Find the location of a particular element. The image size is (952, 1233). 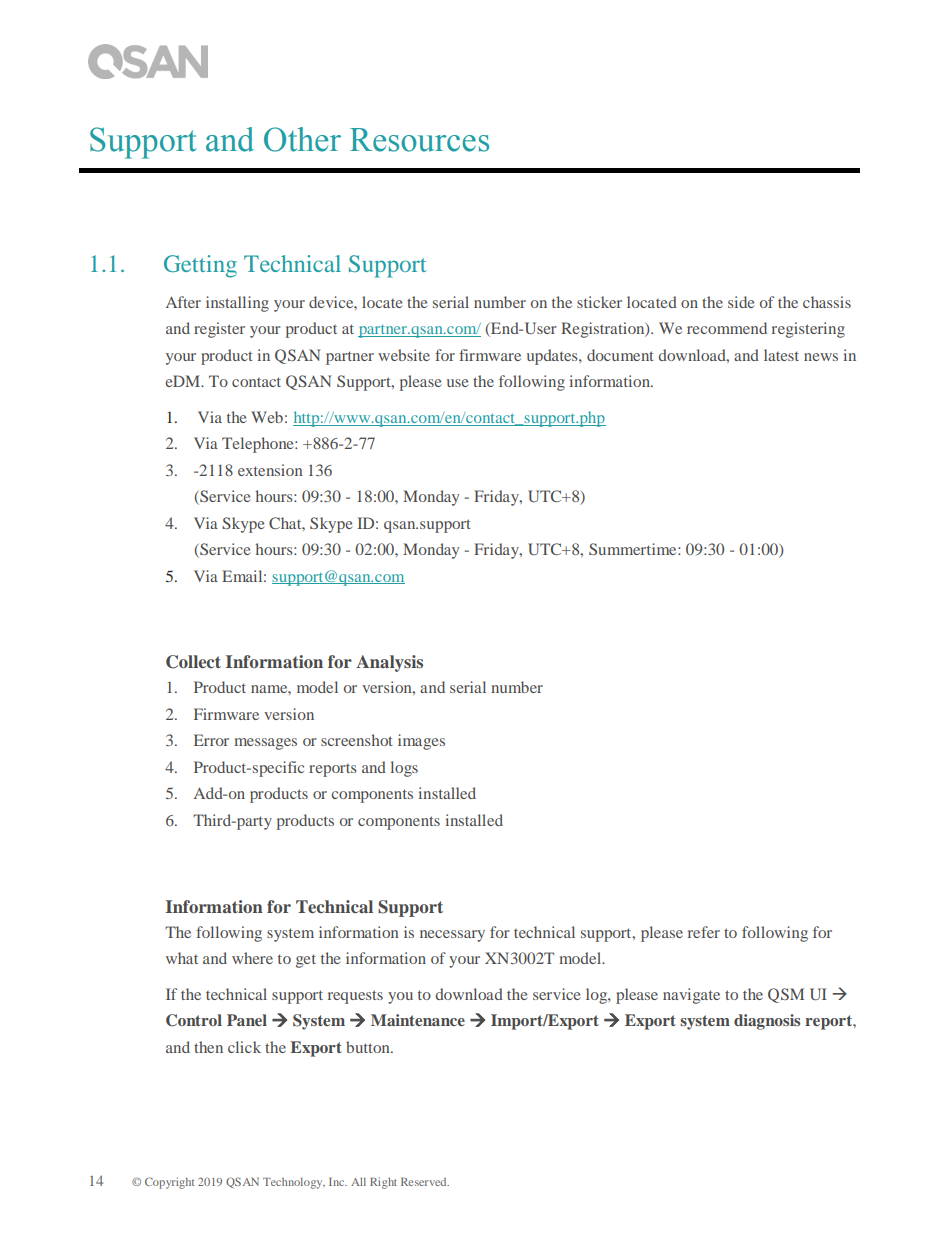

Technology is located at coordinates (294, 1183).
